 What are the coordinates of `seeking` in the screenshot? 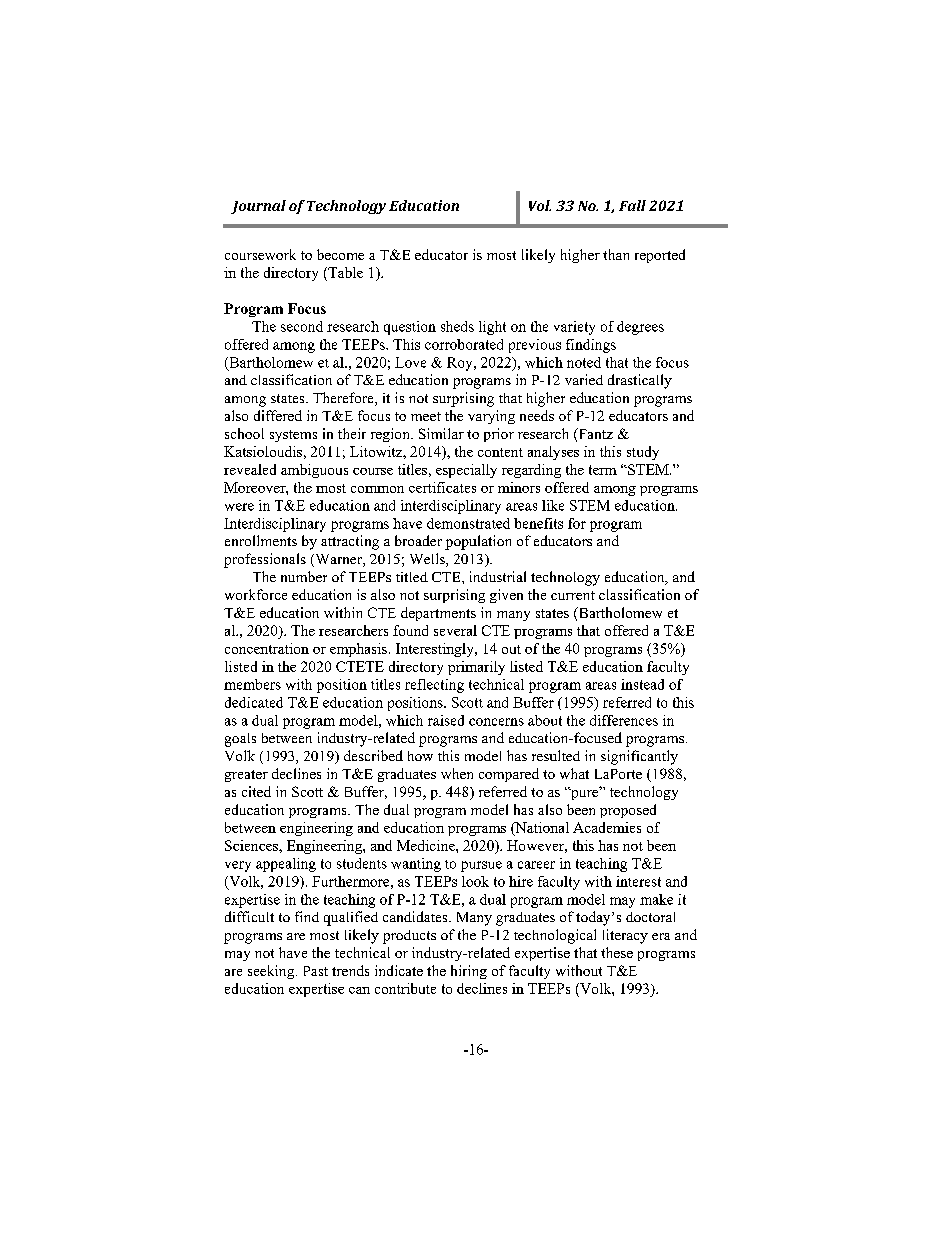 It's located at (272, 972).
